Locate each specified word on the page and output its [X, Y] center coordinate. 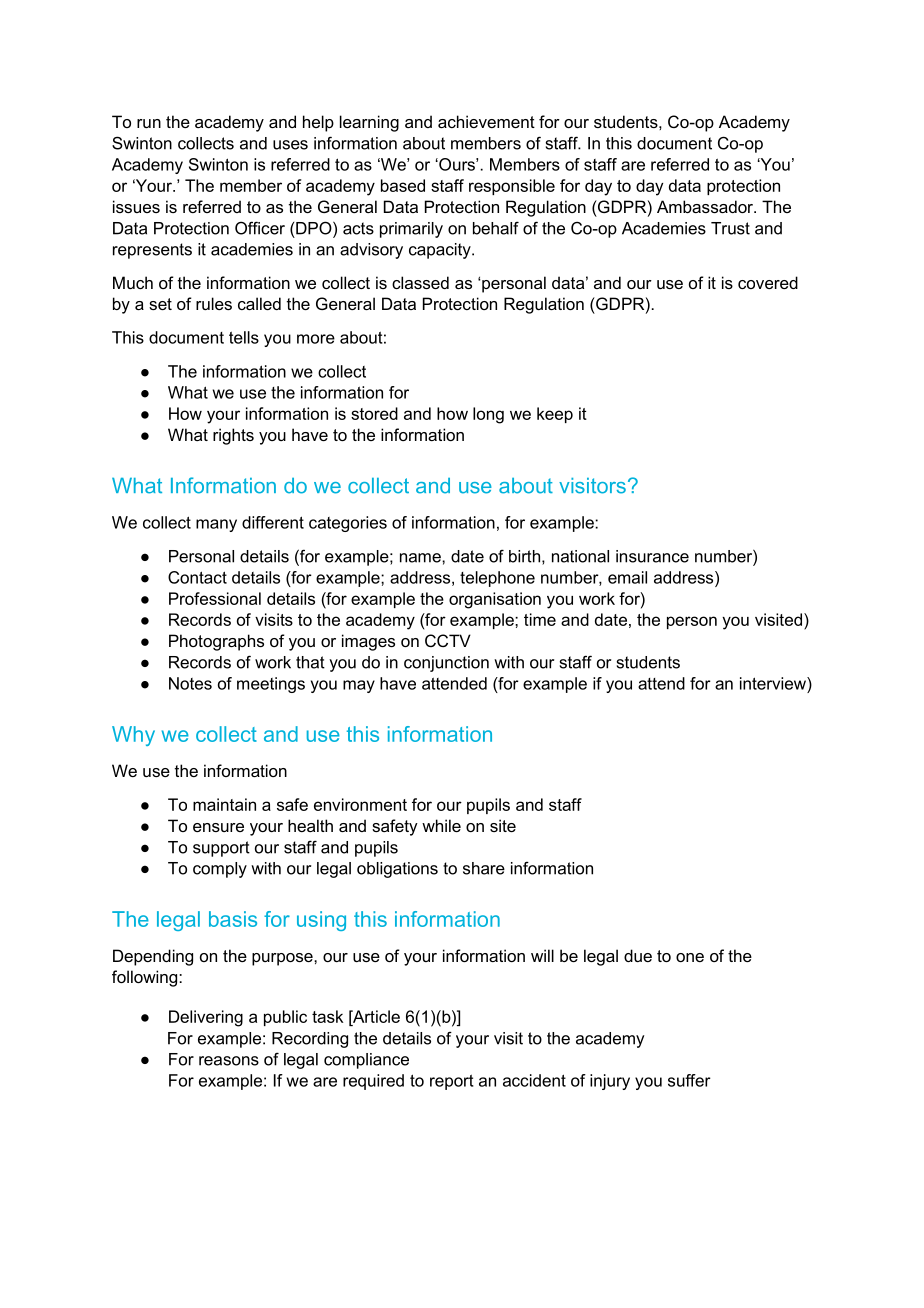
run [149, 123]
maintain [224, 804]
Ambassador [706, 206]
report [452, 1082]
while [441, 825]
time [540, 619]
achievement [486, 121]
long [488, 415]
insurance [652, 556]
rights [233, 436]
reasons [229, 1061]
